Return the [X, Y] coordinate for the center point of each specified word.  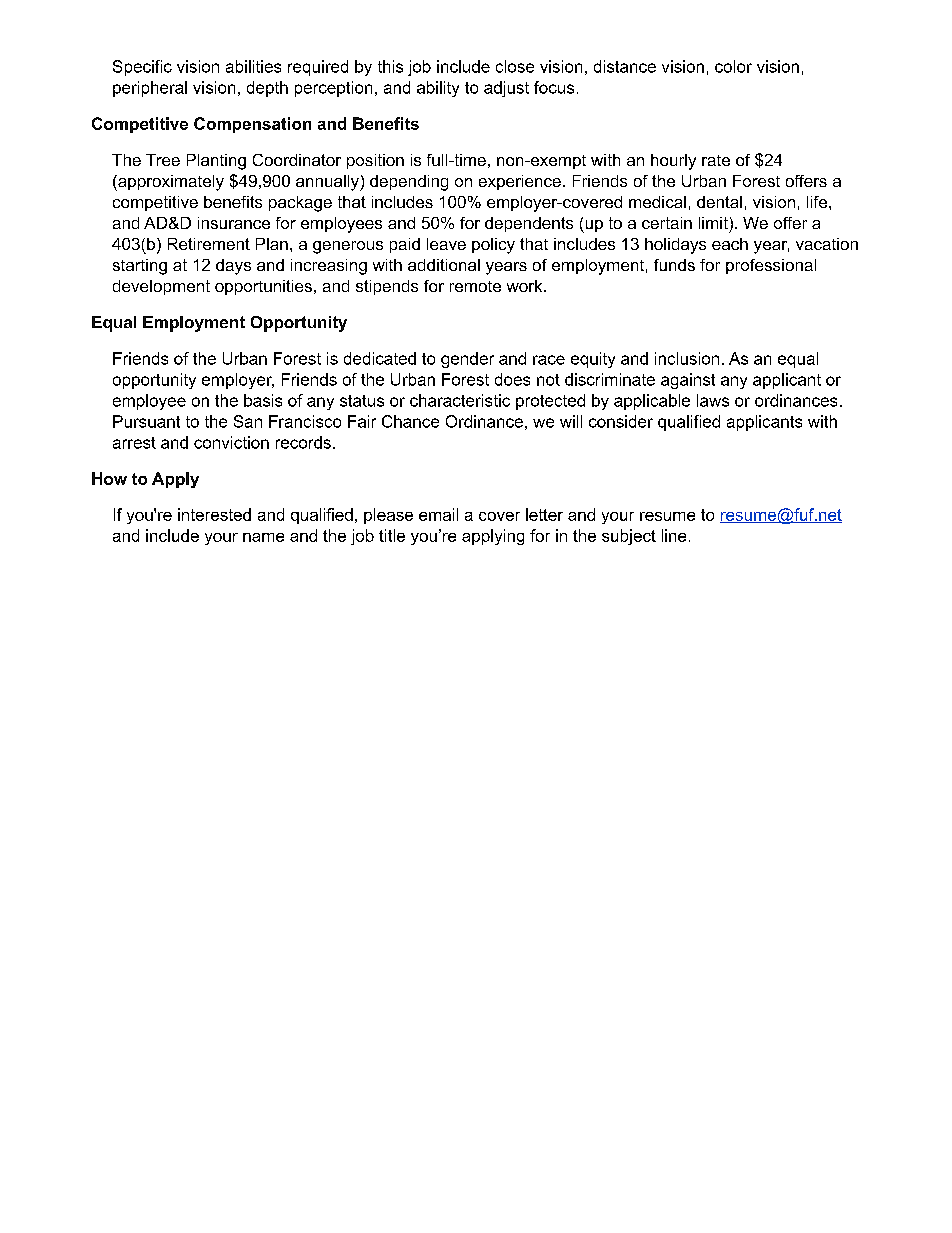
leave [446, 244]
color [733, 66]
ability [438, 89]
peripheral [150, 89]
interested [214, 514]
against [688, 381]
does [512, 379]
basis [263, 400]
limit [713, 223]
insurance [234, 223]
